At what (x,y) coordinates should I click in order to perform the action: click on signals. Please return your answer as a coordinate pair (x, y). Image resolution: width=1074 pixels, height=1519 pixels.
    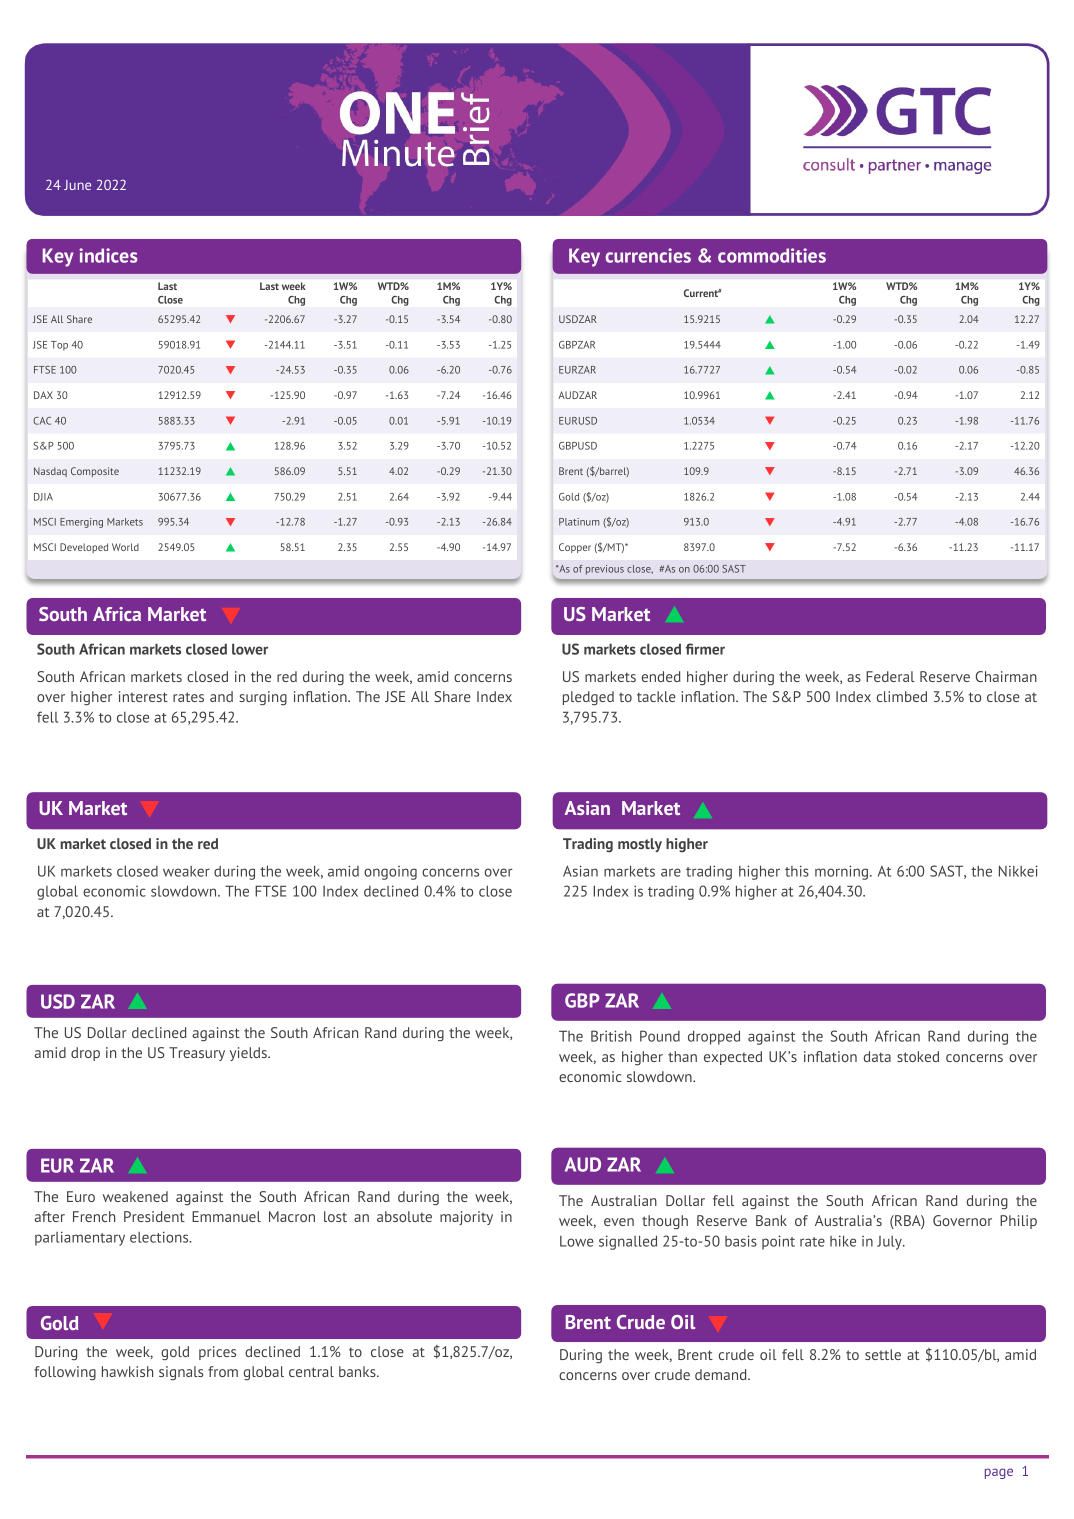
    Looking at the image, I should click on (181, 1373).
